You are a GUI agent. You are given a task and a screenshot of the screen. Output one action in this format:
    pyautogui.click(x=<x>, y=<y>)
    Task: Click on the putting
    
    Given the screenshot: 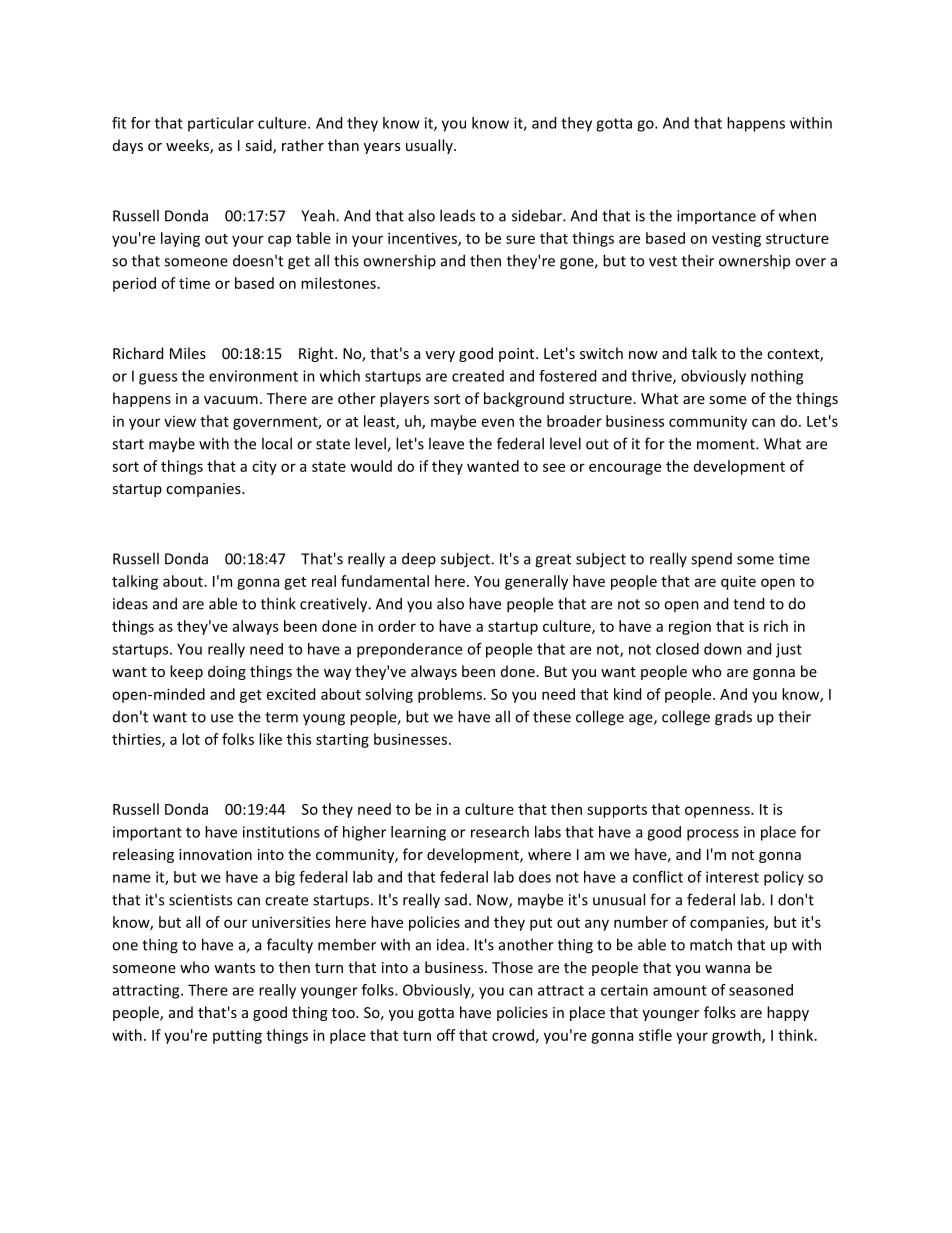 What is the action you would take?
    pyautogui.click(x=237, y=1036)
